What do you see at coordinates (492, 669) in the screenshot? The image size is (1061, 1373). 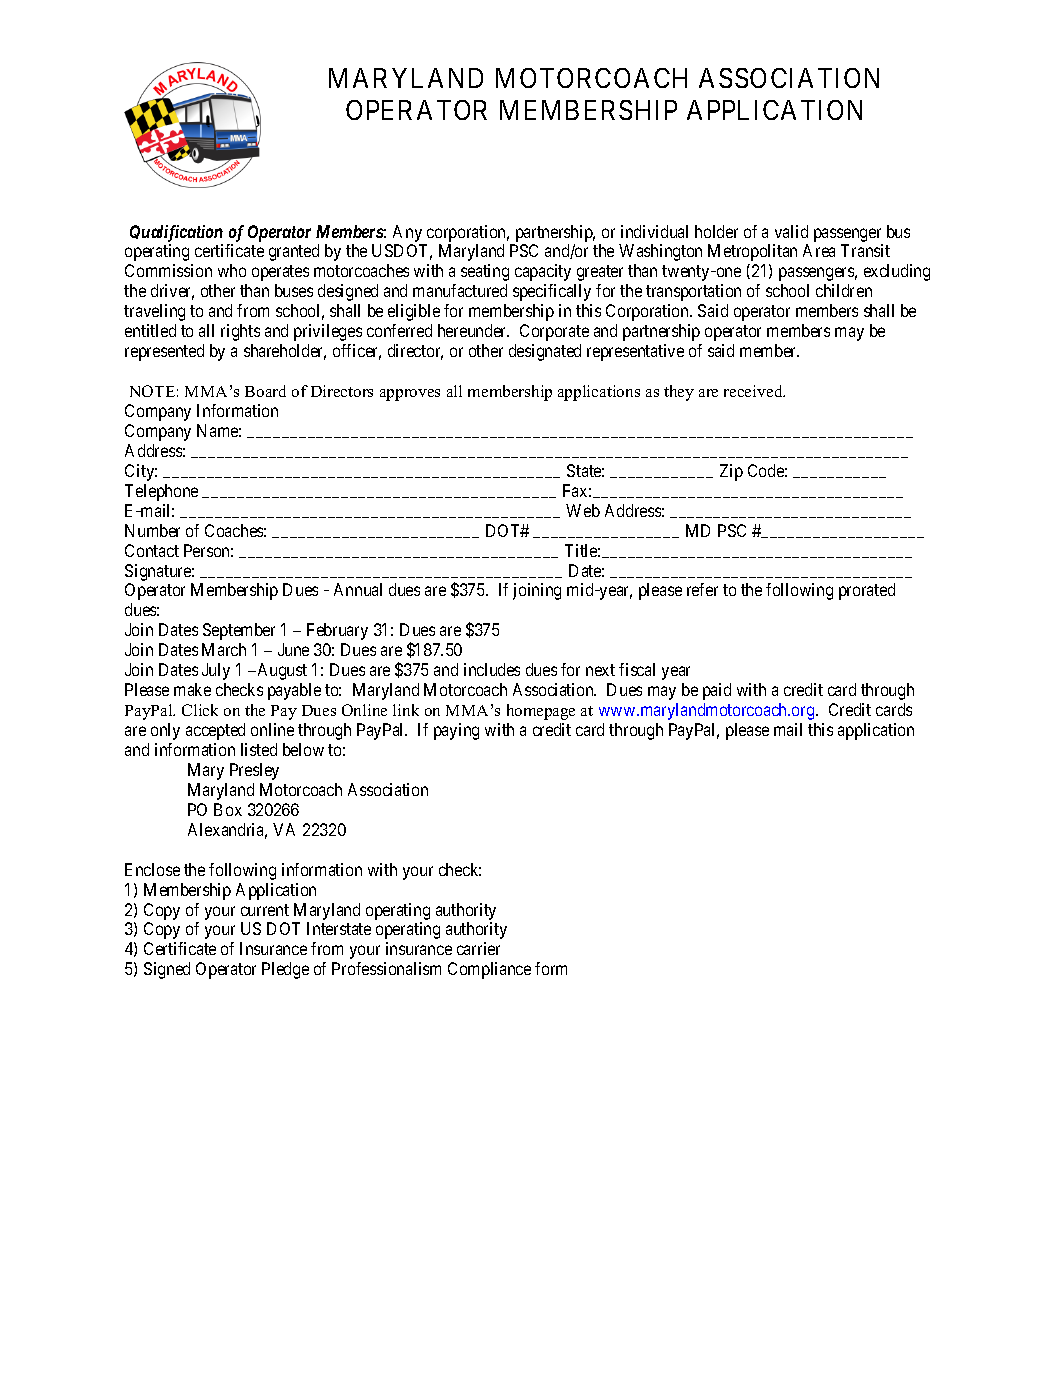 I see `includes` at bounding box center [492, 669].
